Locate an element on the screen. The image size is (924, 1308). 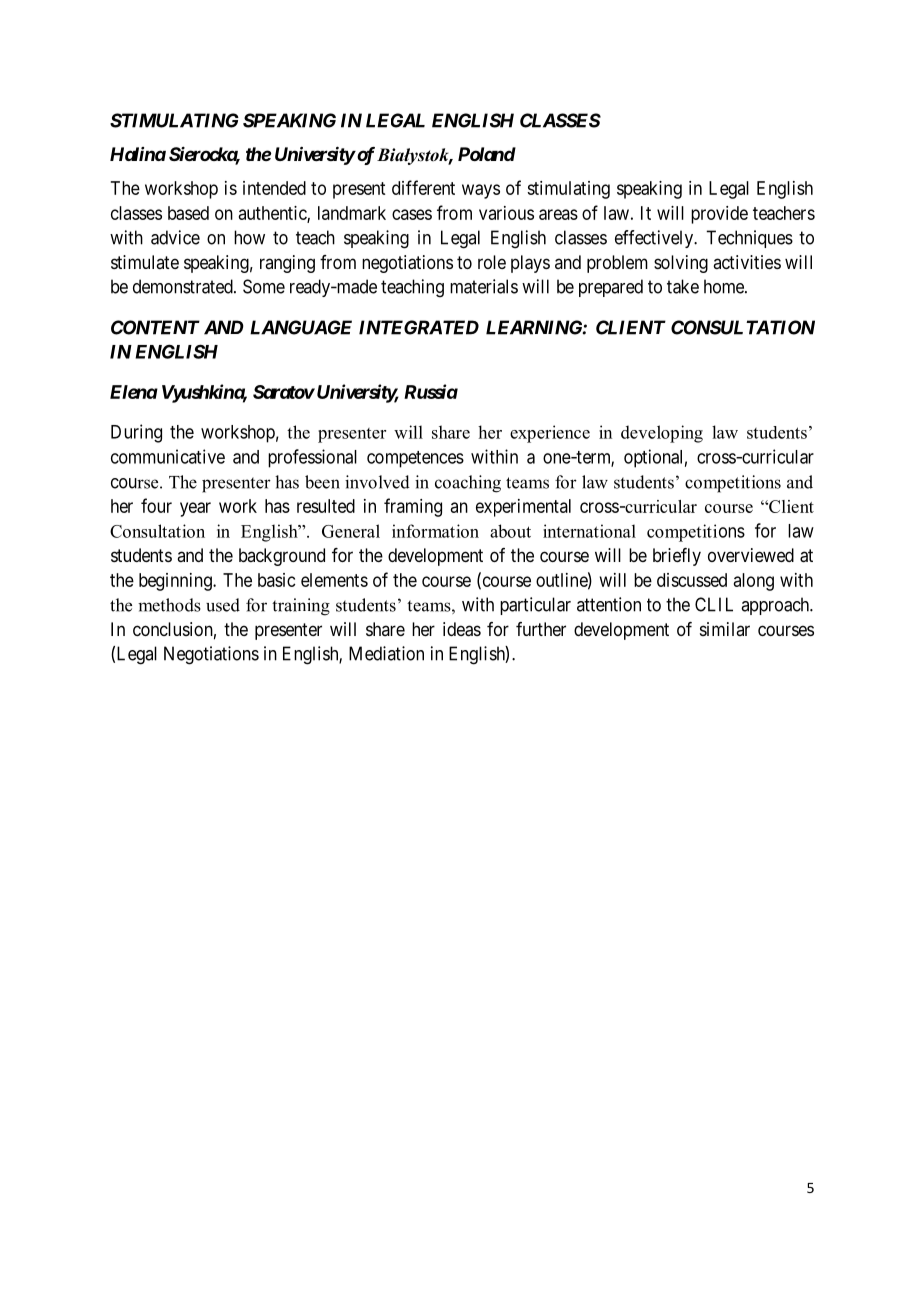
provide is located at coordinates (719, 215).
